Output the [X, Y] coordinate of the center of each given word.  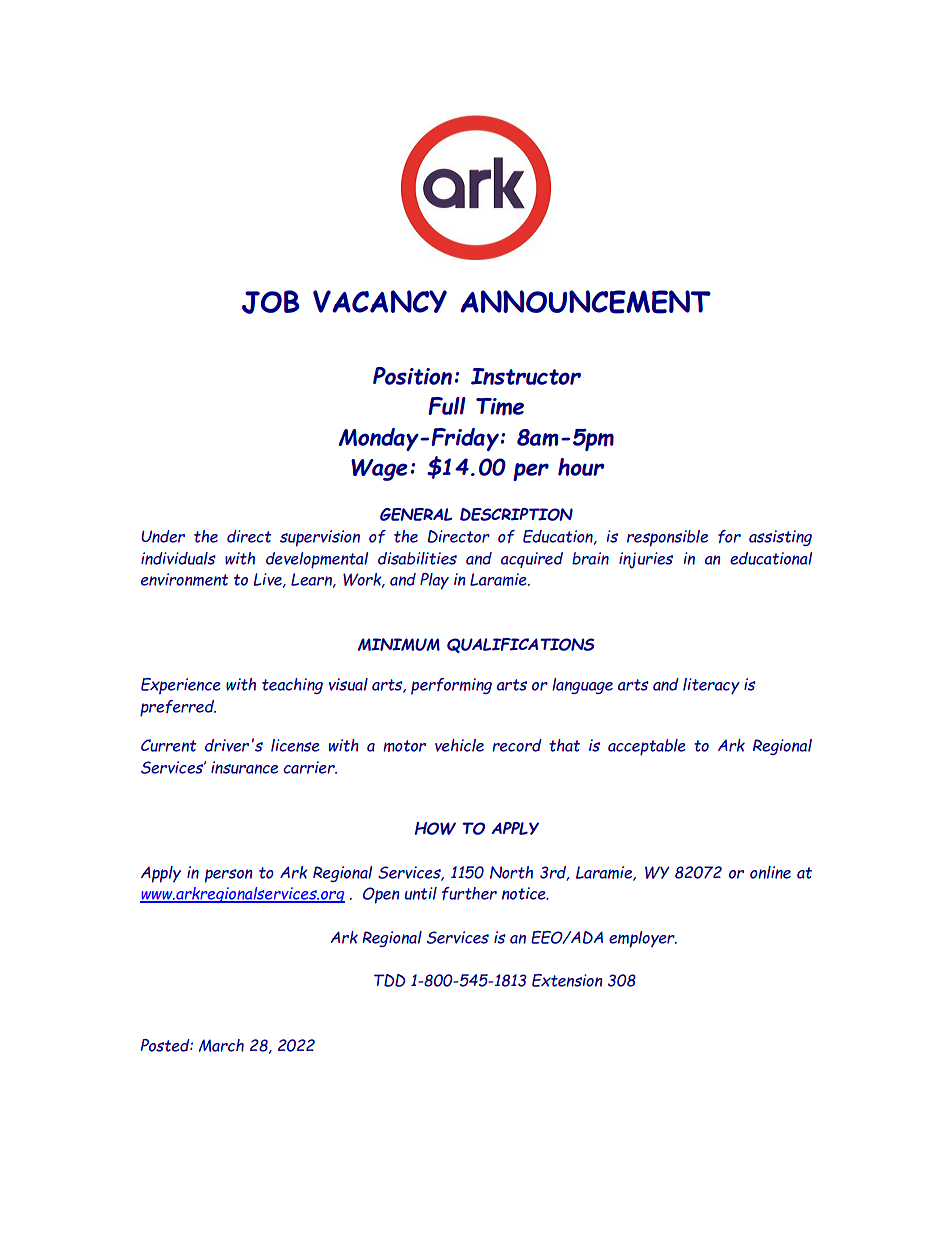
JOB [271, 302]
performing [451, 686]
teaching [292, 686]
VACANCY [380, 301]
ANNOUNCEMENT [585, 302]
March [221, 1045]
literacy [711, 686]
